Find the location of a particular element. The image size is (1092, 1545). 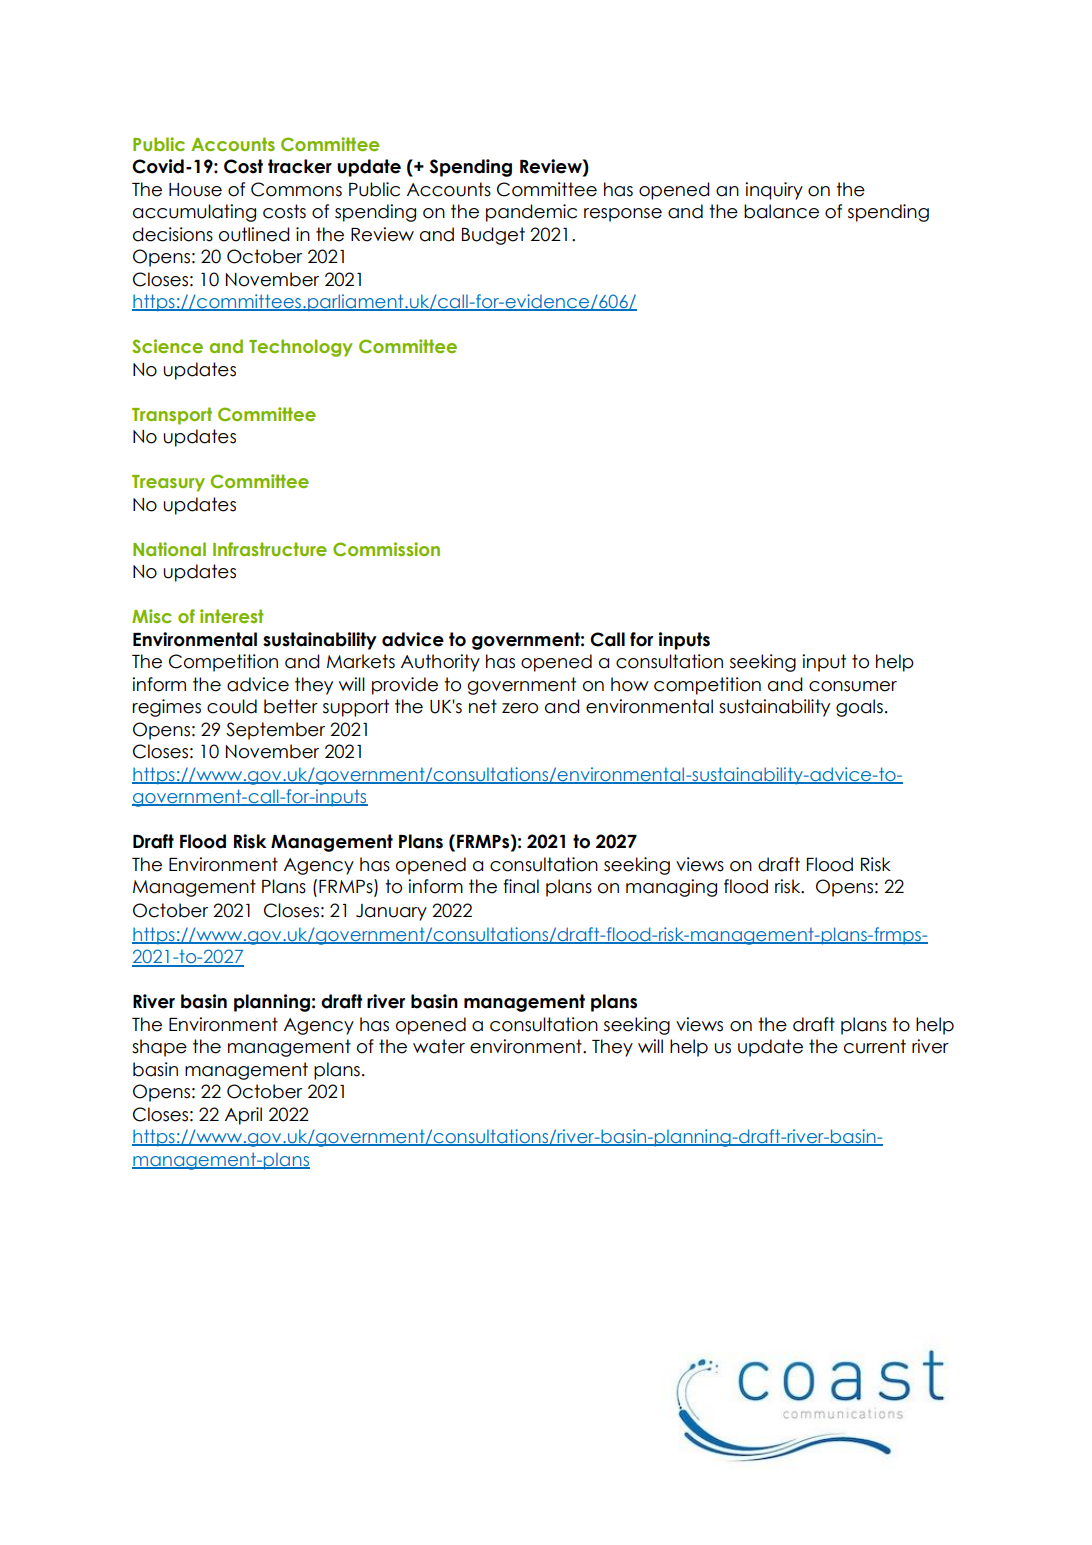

water is located at coordinates (439, 1046).
